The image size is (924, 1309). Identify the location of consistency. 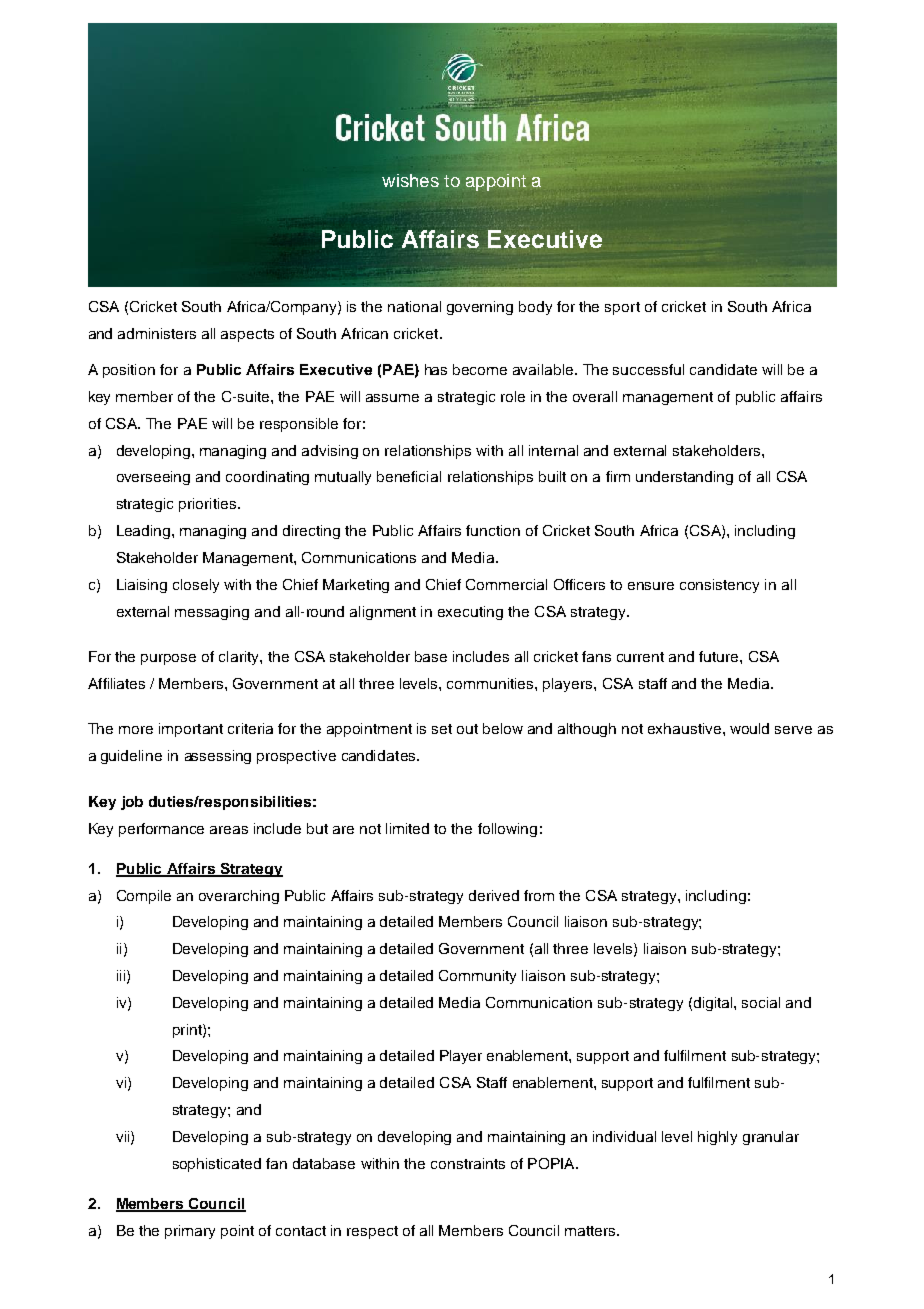
(719, 586).
